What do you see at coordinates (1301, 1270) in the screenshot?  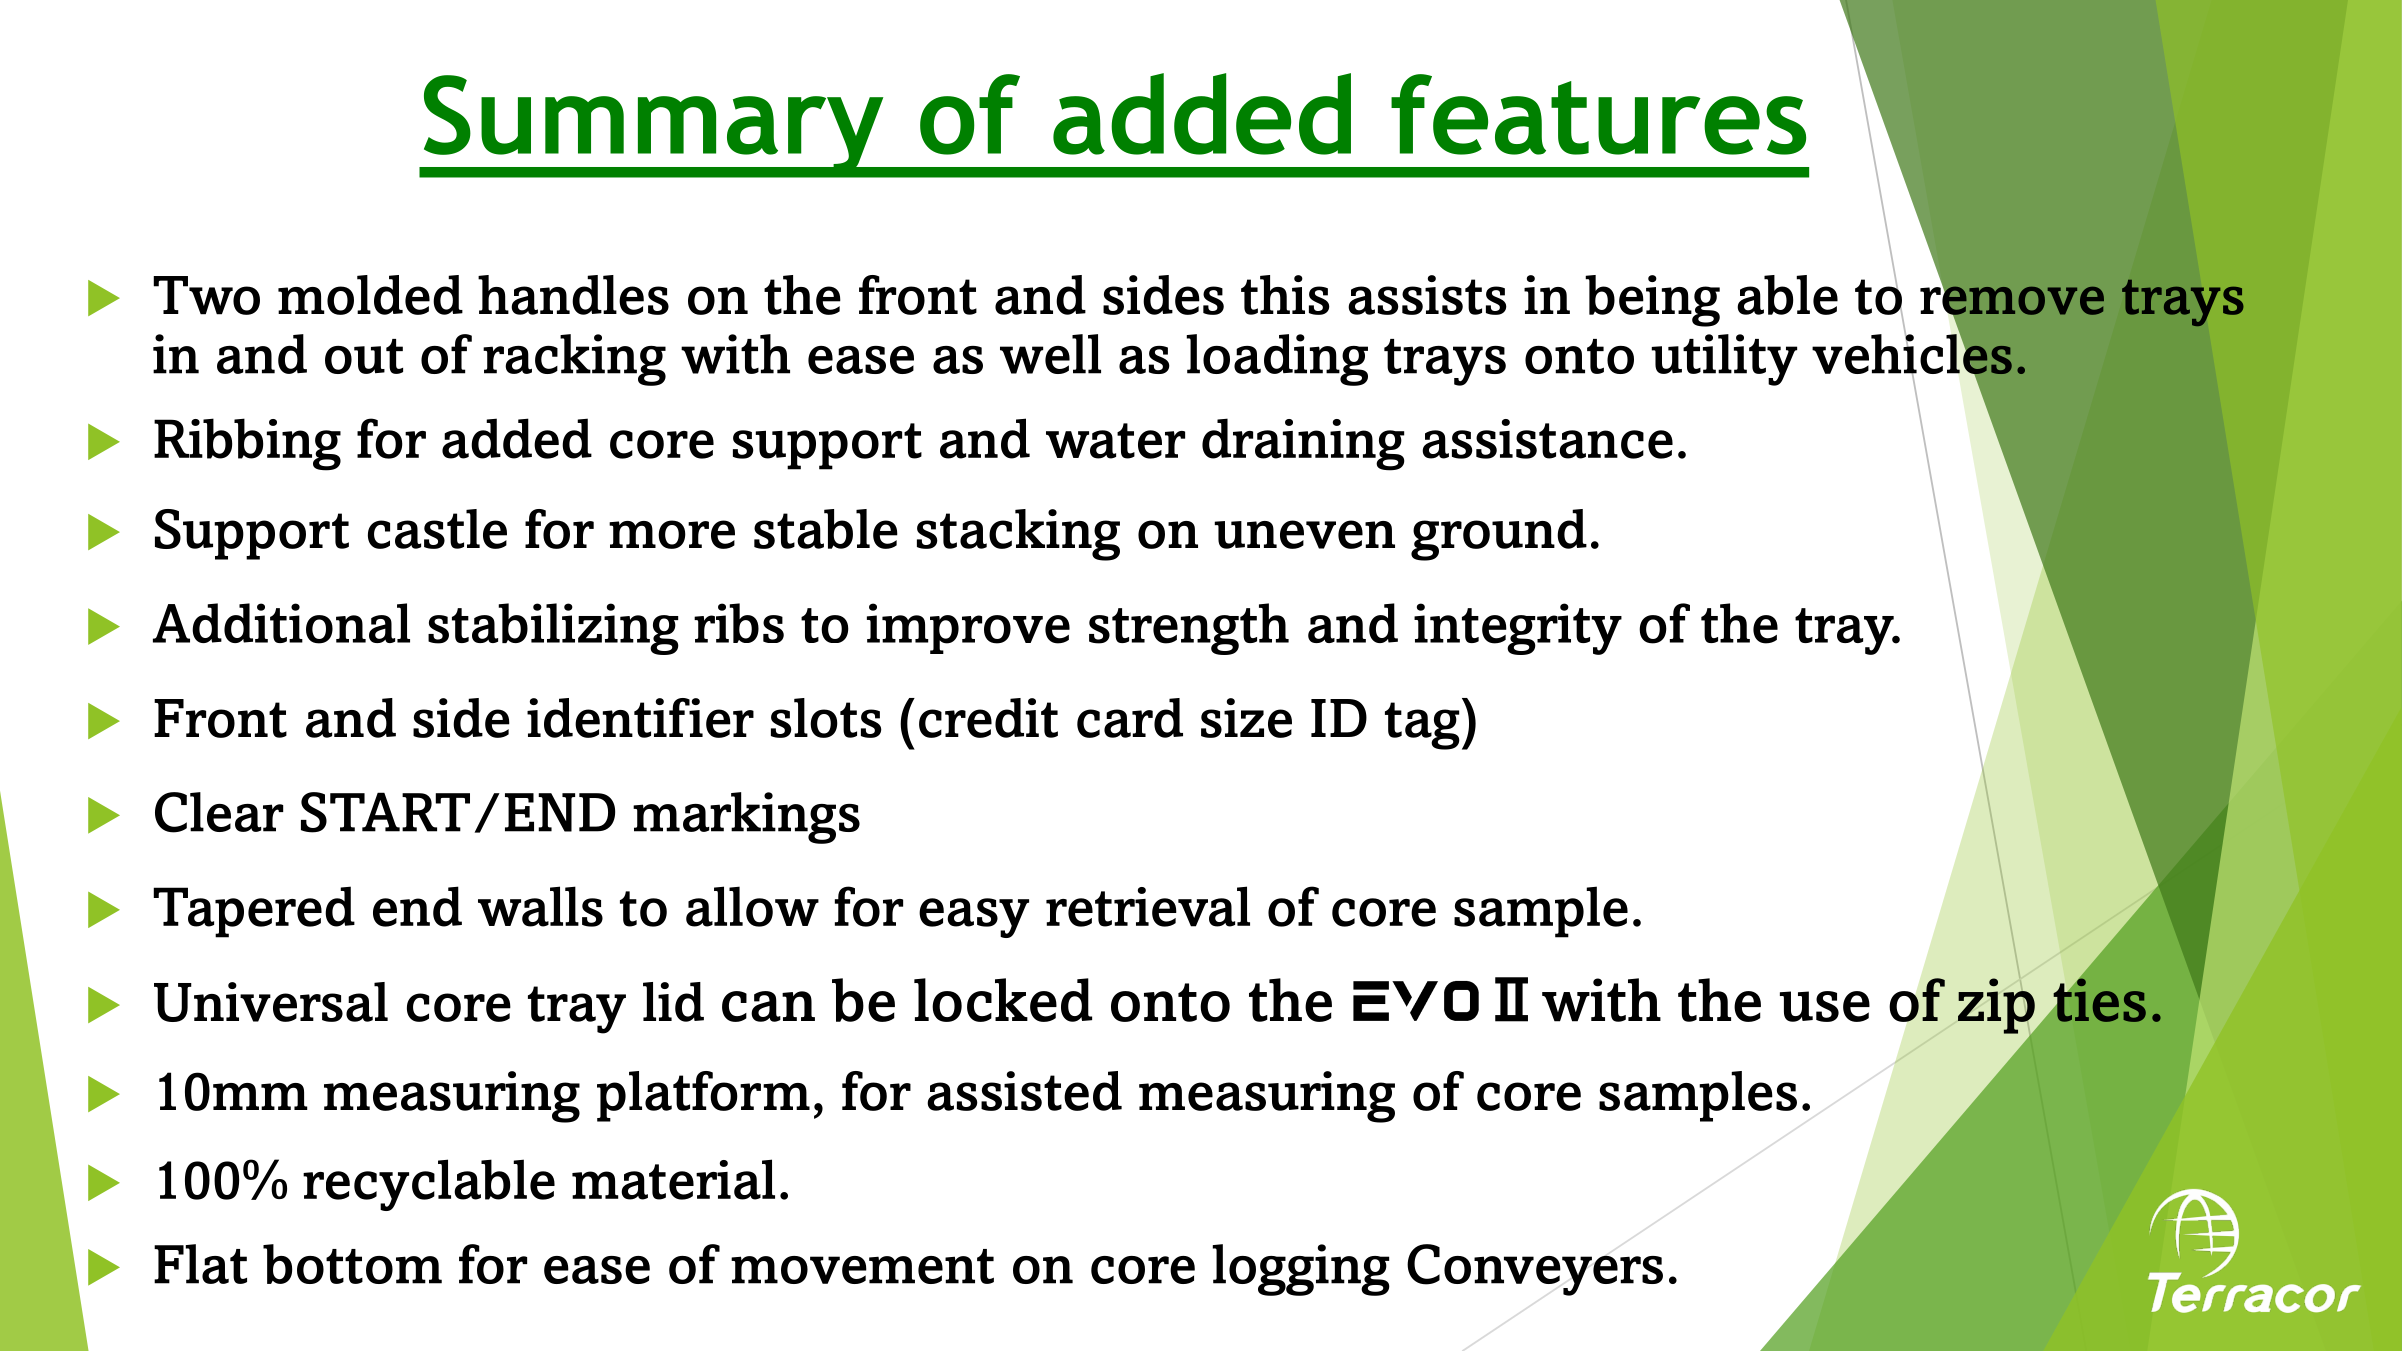 I see `logging` at bounding box center [1301, 1270].
